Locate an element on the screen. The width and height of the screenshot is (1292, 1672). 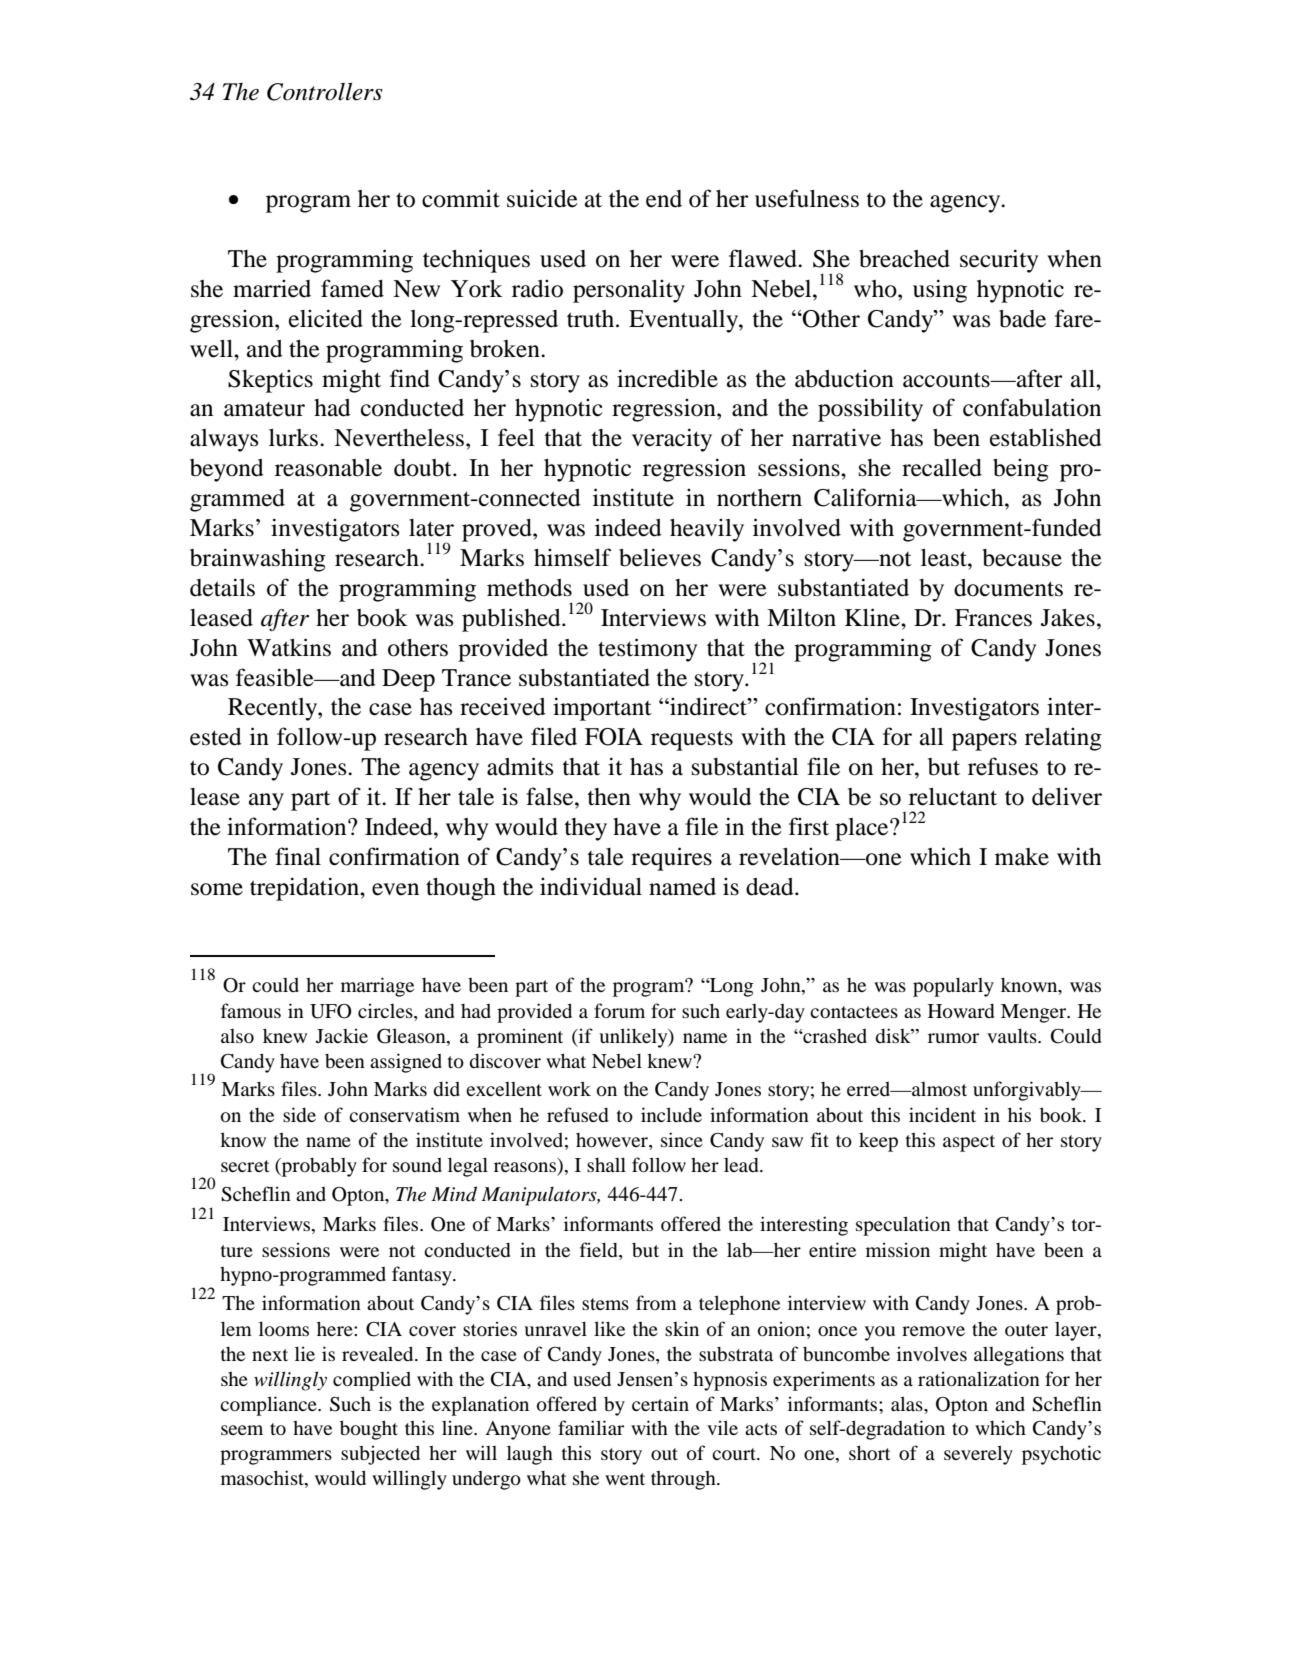
least is located at coordinates (945, 558).
